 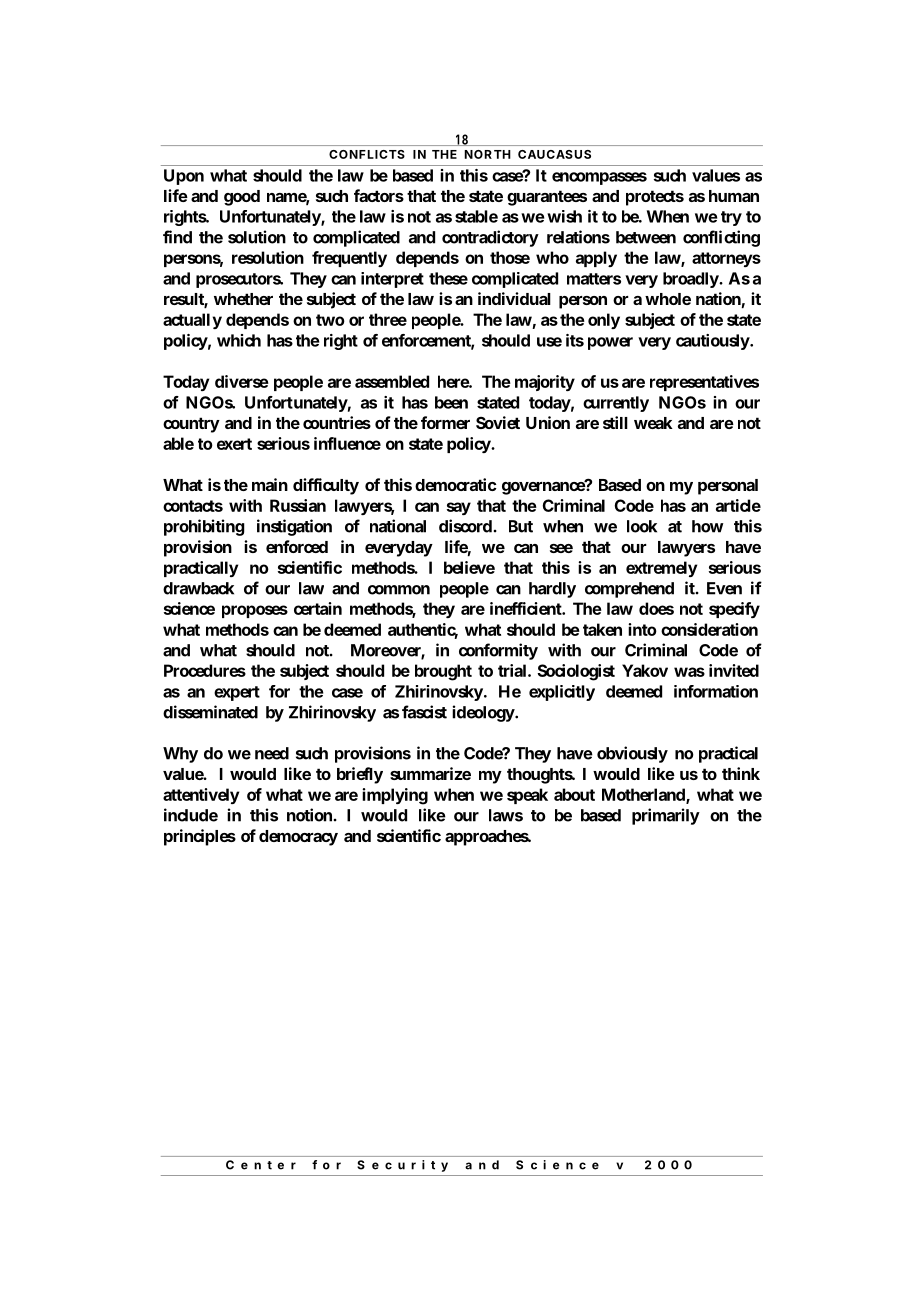 What do you see at coordinates (656, 608) in the document?
I see `does` at bounding box center [656, 608].
